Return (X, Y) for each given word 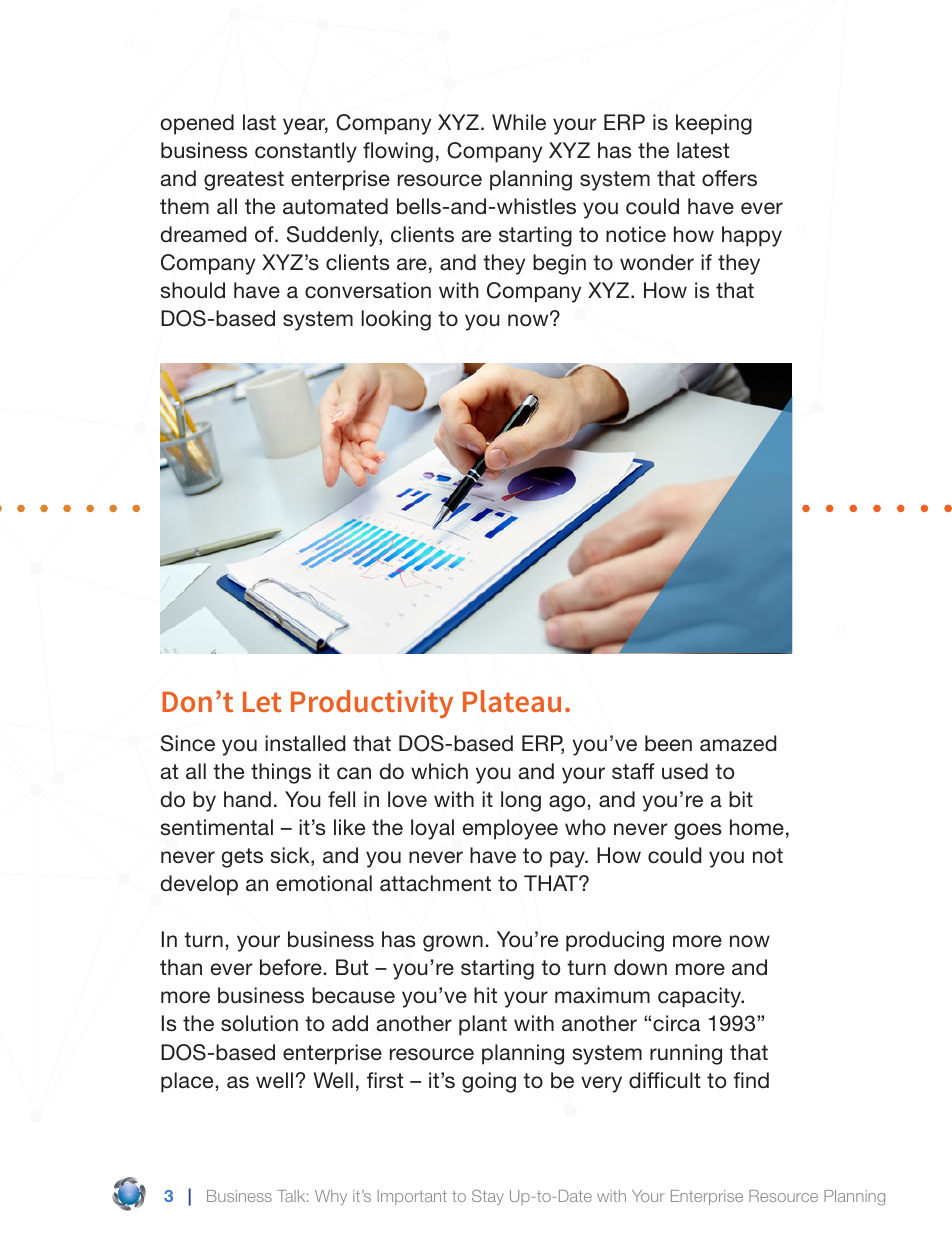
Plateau (512, 701)
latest (703, 150)
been (668, 743)
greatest (244, 181)
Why (331, 1197)
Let (262, 701)
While (519, 122)
